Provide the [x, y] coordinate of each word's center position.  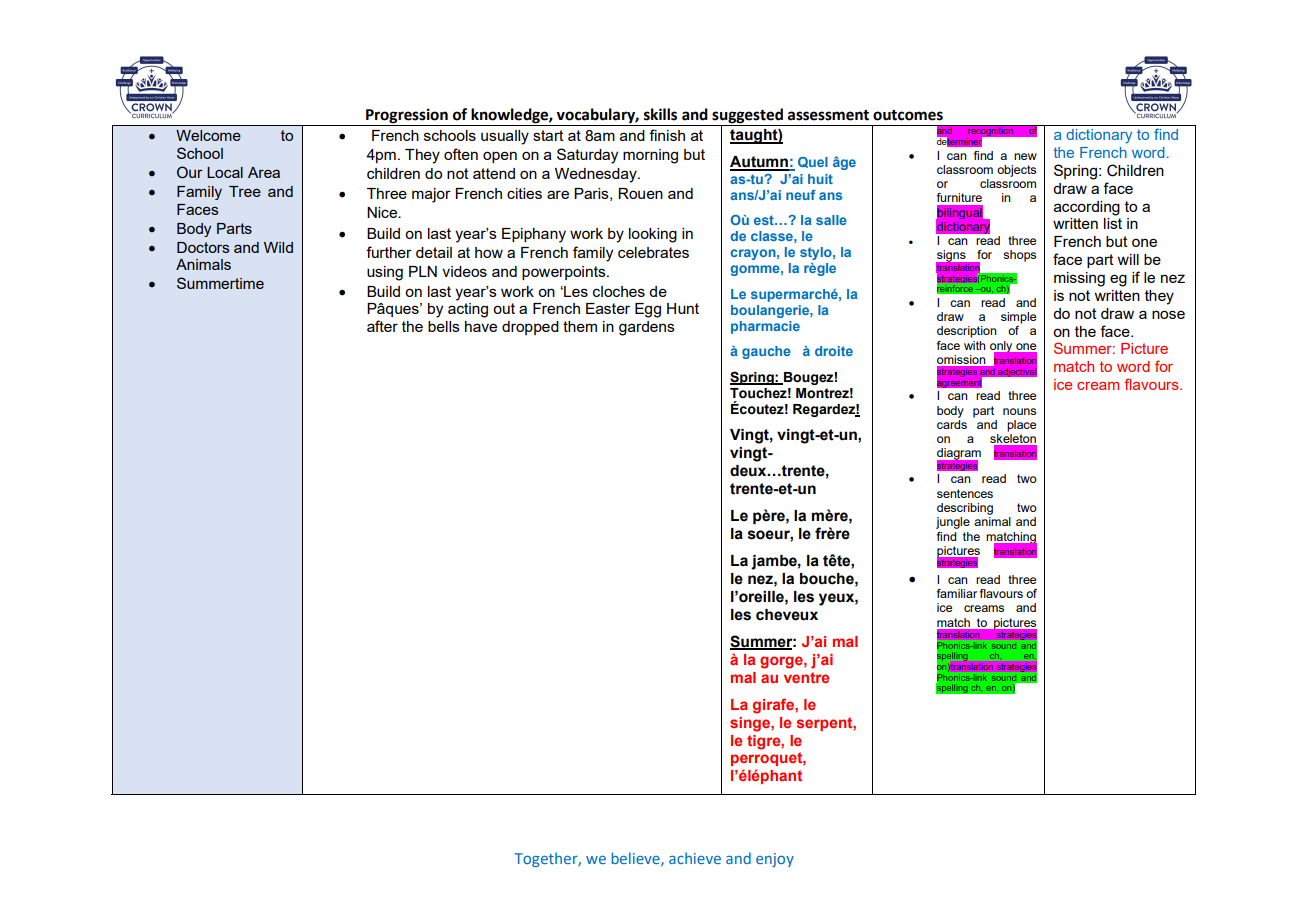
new [1025, 156]
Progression [407, 117]
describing [965, 509]
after [382, 326]
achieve [695, 858]
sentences [965, 493]
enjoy [775, 860]
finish [667, 135]
